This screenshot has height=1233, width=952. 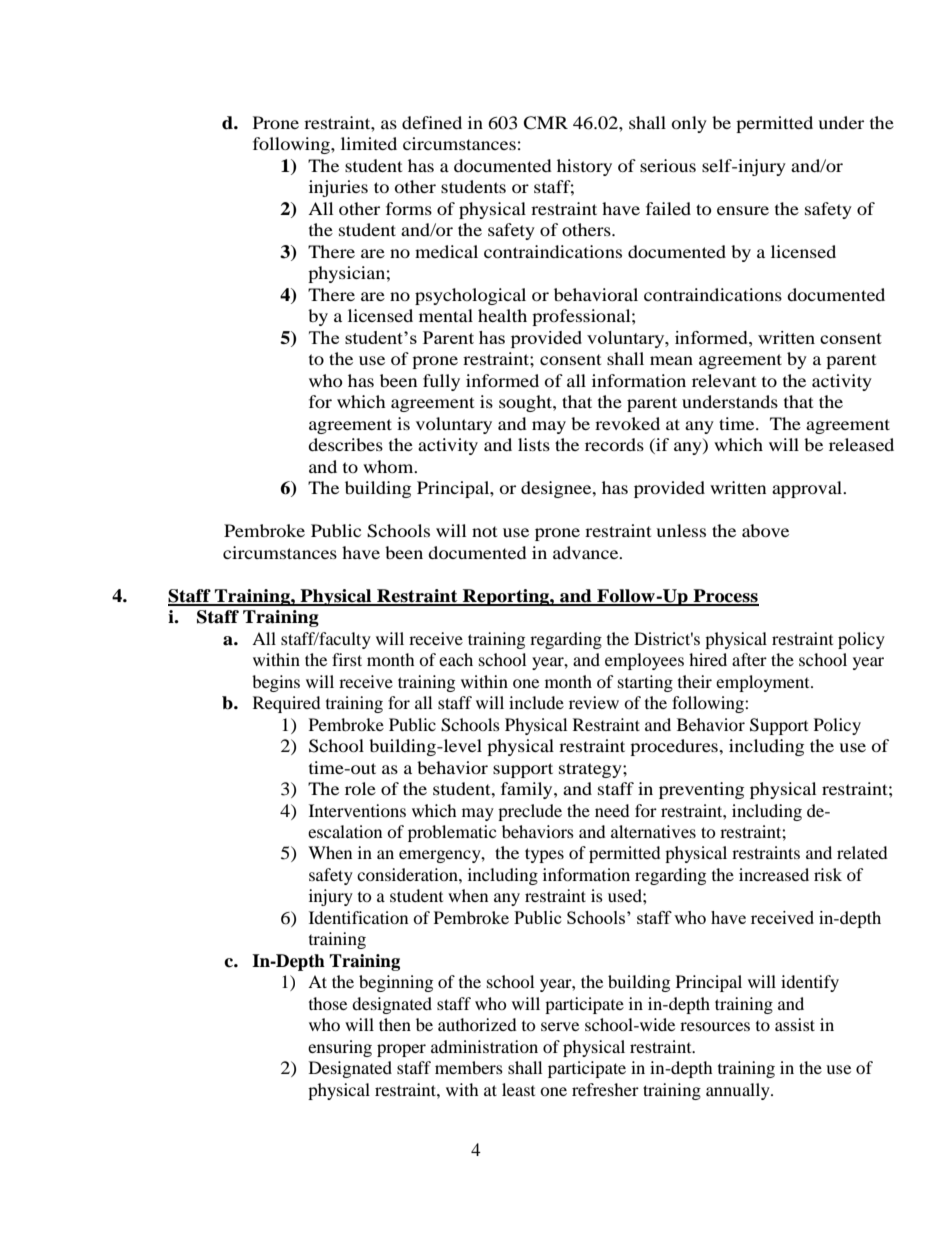 I want to click on relevant, so click(x=724, y=380).
